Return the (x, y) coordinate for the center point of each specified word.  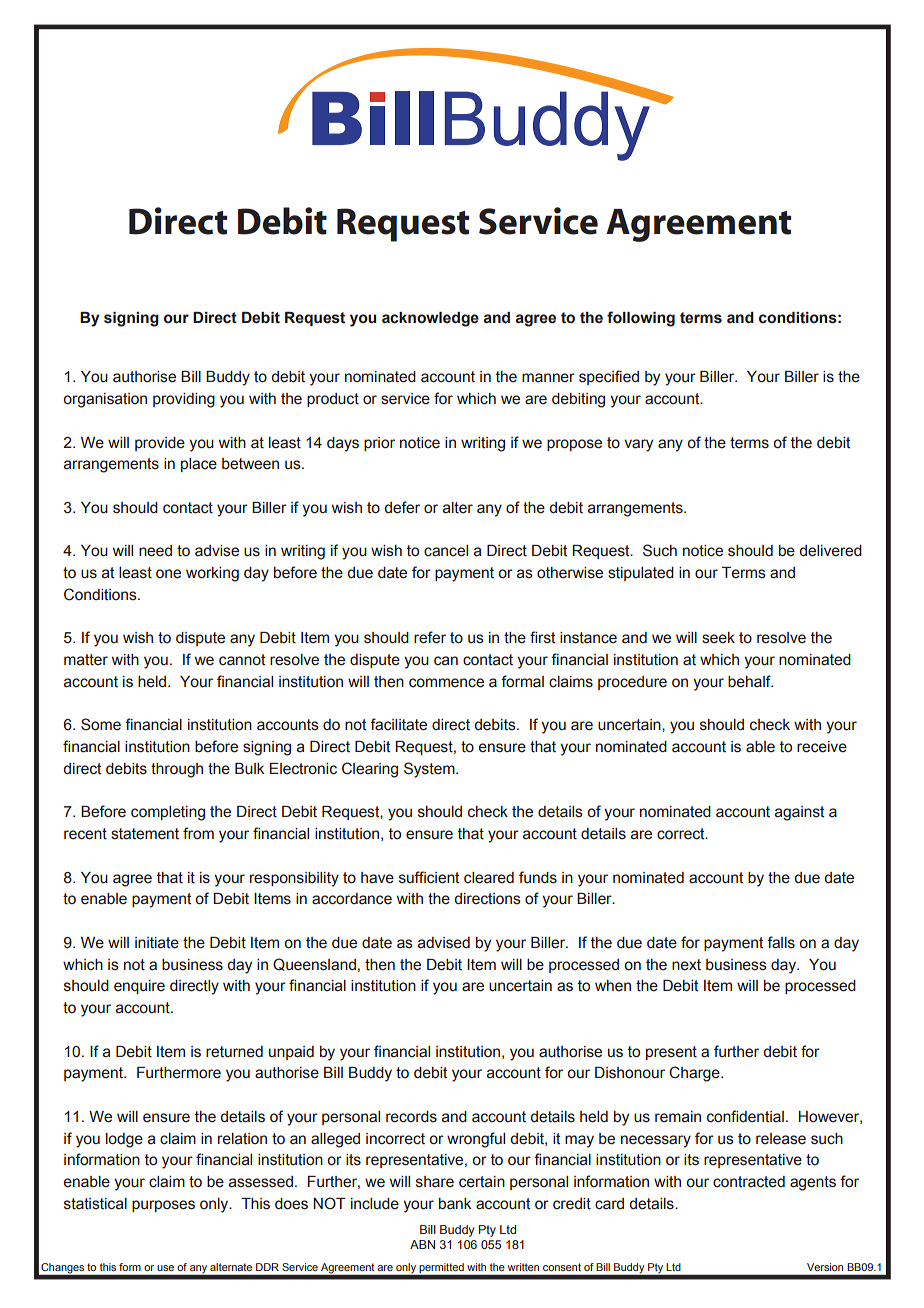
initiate (157, 943)
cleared (489, 878)
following (641, 319)
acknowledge (430, 319)
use (165, 1268)
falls (781, 942)
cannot (242, 660)
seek (718, 638)
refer (430, 637)
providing (184, 400)
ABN (422, 1244)
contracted (749, 1182)
